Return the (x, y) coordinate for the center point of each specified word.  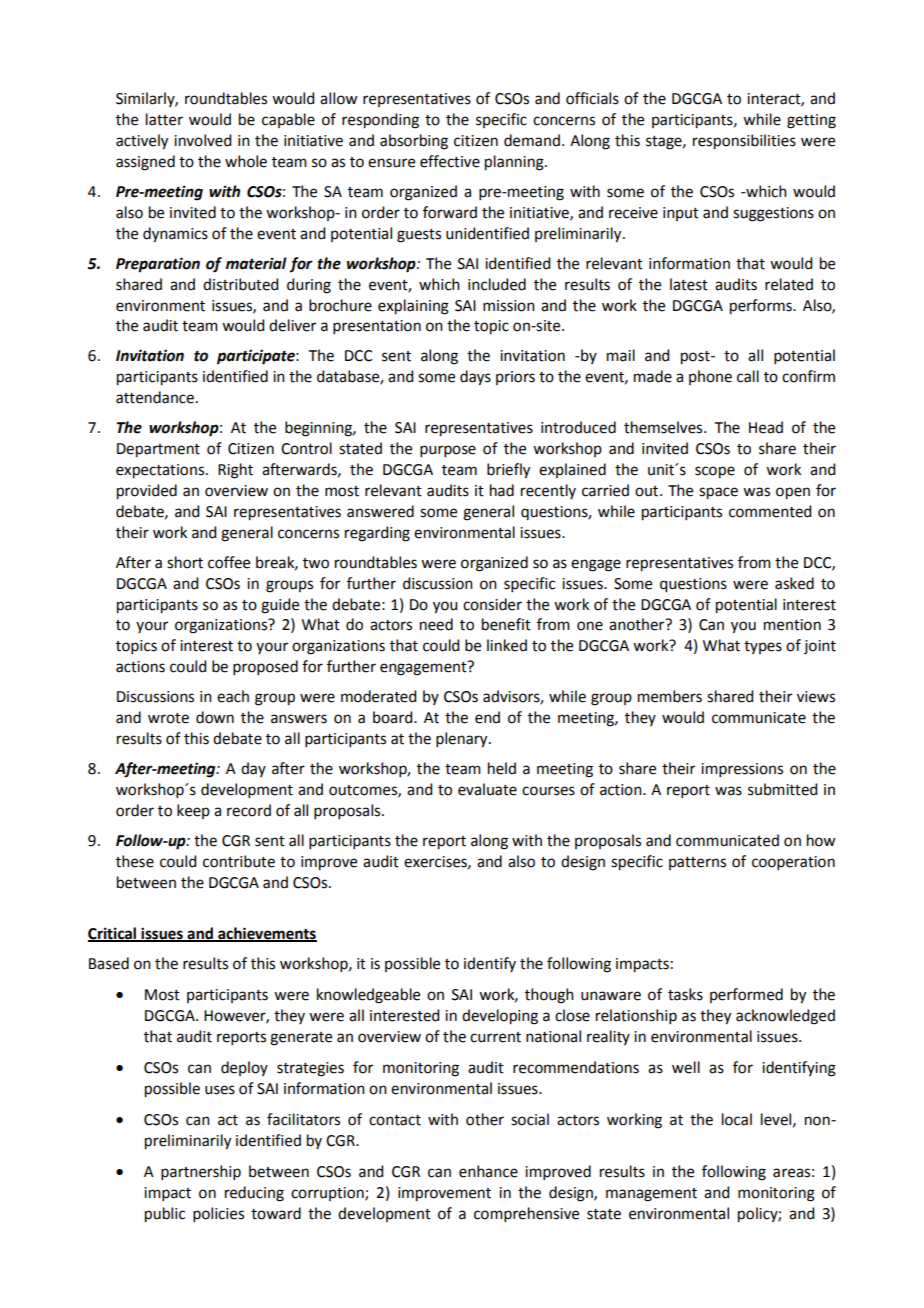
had (502, 490)
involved (202, 140)
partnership (201, 1172)
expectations (160, 471)
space (718, 493)
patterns (697, 863)
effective (450, 161)
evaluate (487, 789)
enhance (488, 1171)
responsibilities (744, 142)
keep (193, 811)
